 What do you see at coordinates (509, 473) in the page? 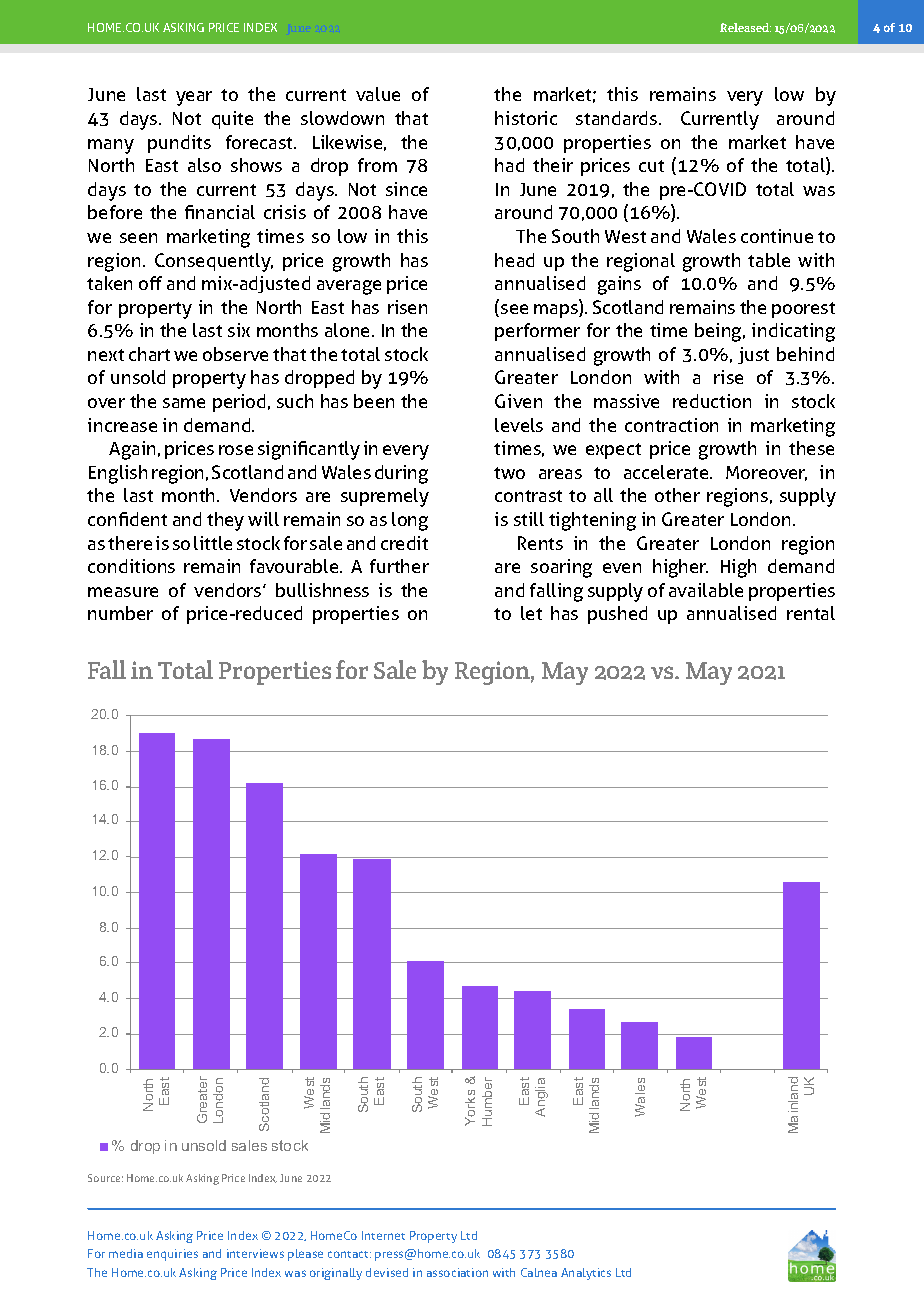
I see `two` at bounding box center [509, 473].
